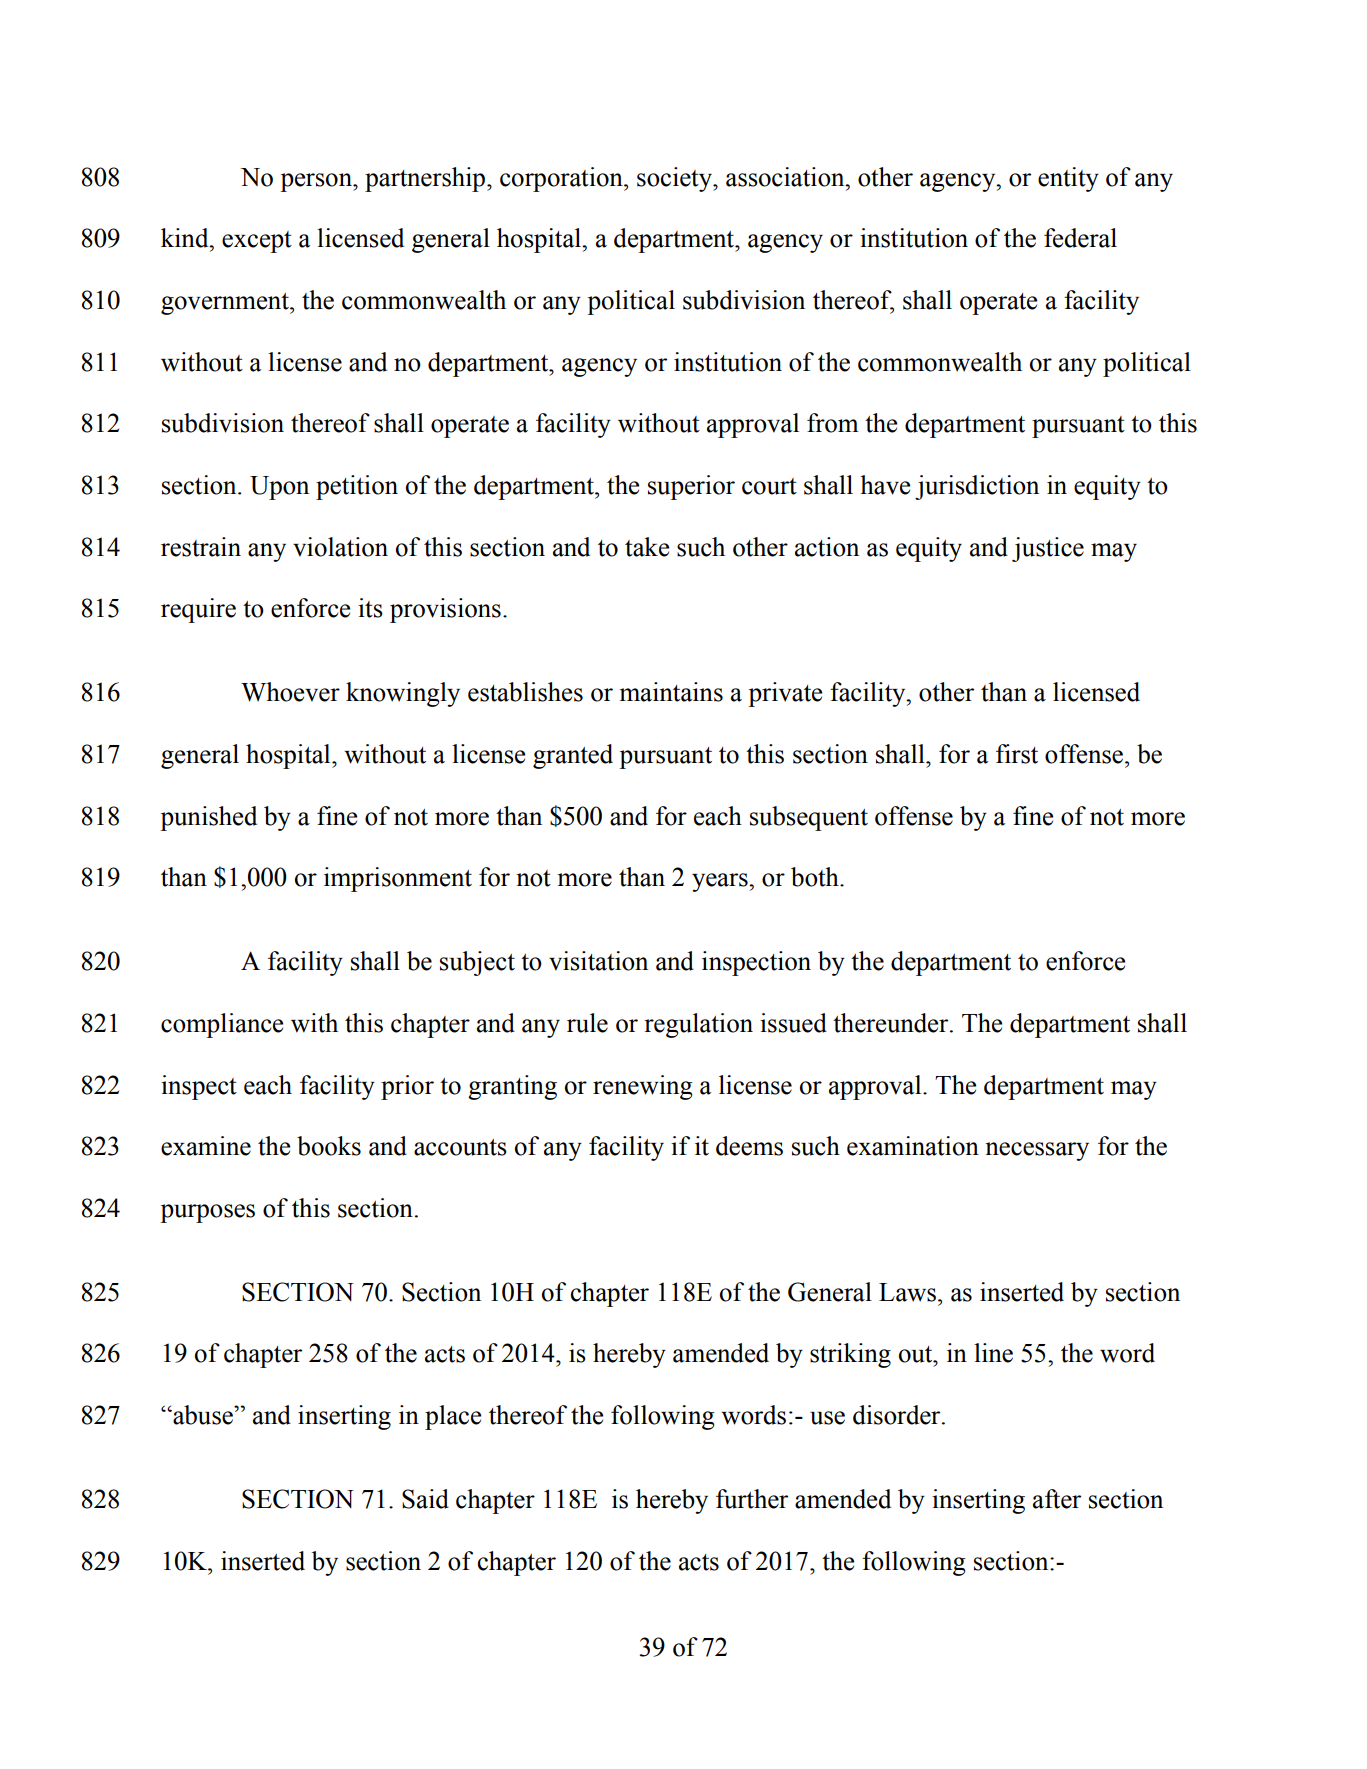  Describe the element at coordinates (913, 1146) in the document. I see `examination` at that location.
